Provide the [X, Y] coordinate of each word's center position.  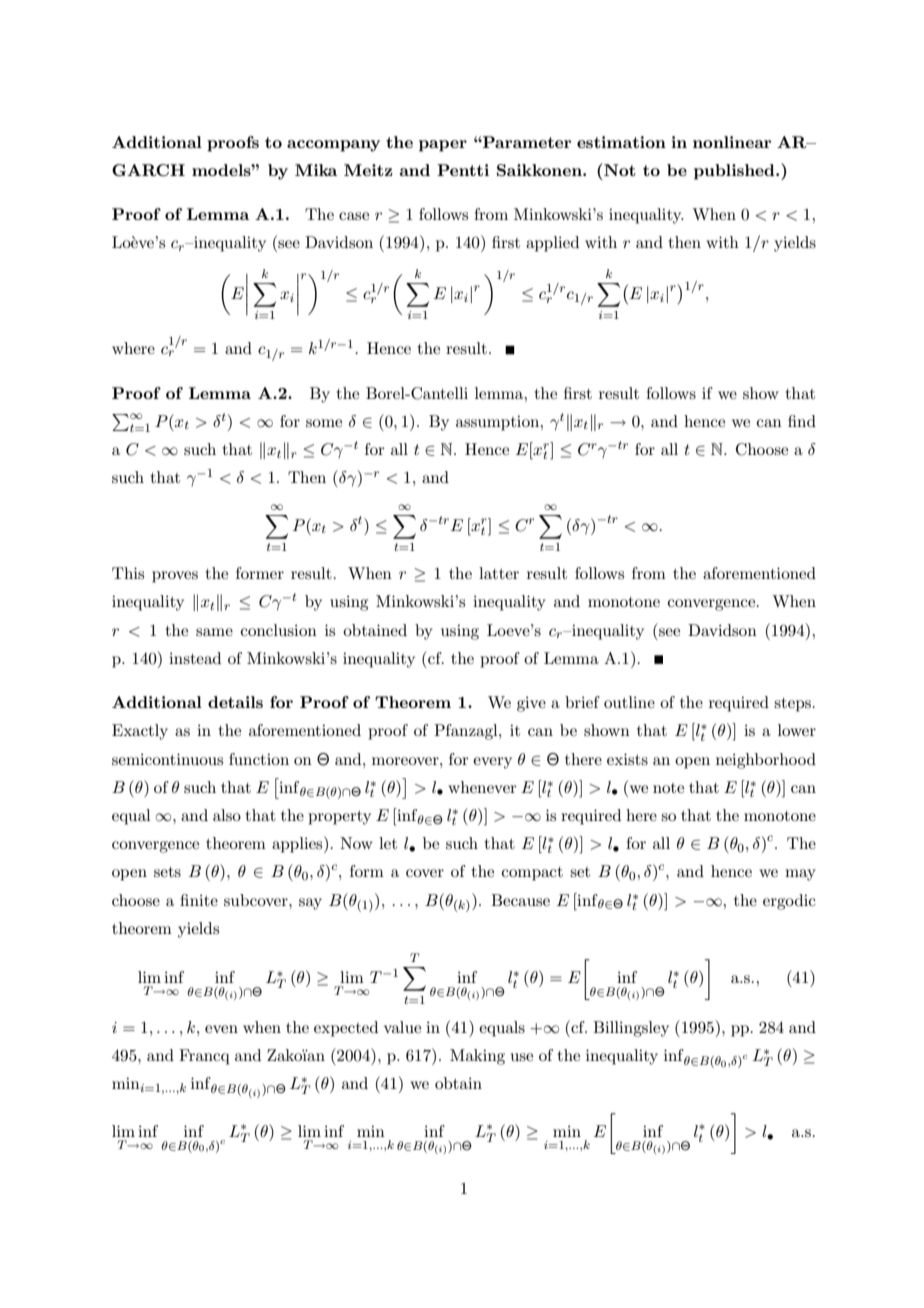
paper [443, 146]
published [735, 172]
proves [175, 577]
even [221, 1029]
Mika [316, 170]
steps [792, 705]
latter [499, 573]
